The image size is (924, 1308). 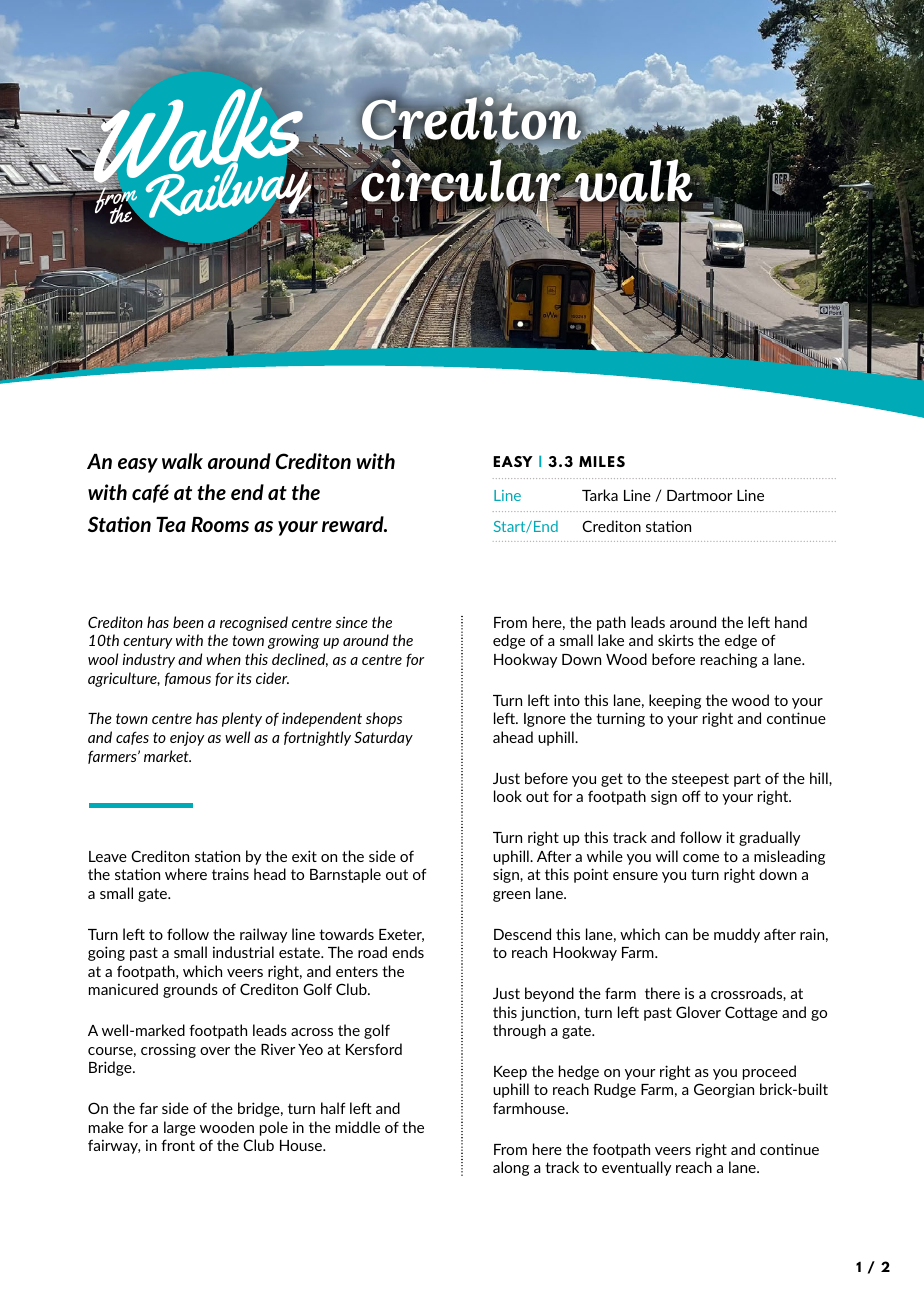 I want to click on Tea, so click(x=171, y=524).
